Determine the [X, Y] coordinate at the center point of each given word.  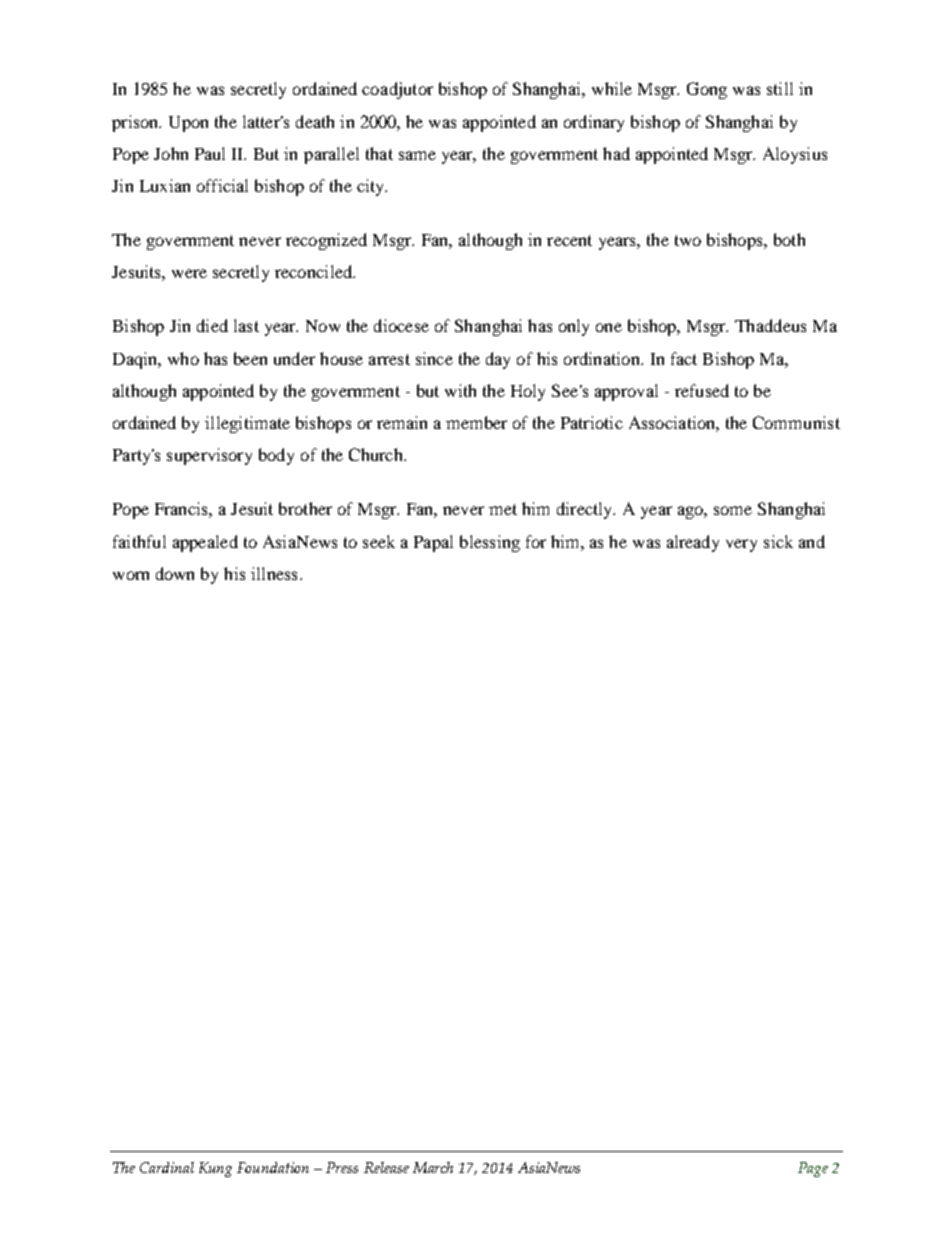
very [741, 545]
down [175, 573]
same [417, 155]
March [433, 1167]
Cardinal [167, 1167]
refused [702, 390]
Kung [215, 1169]
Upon [188, 124]
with [460, 390]
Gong [707, 90]
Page [813, 1169]
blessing [490, 543]
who [183, 358]
